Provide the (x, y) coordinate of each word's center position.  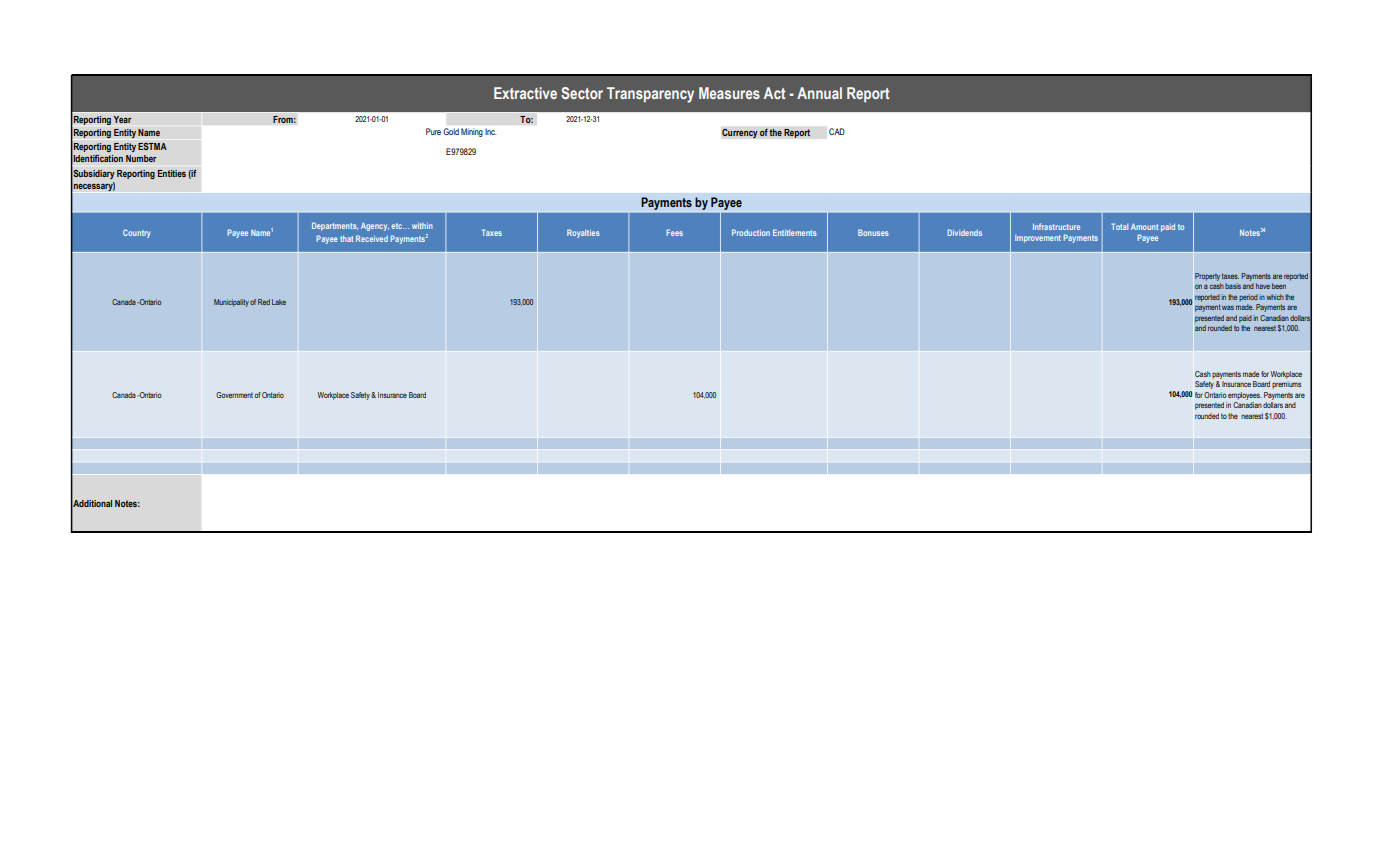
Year (122, 119)
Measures (729, 93)
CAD (837, 131)
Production (751, 232)
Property (1207, 277)
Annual (819, 93)
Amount (1145, 226)
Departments (335, 226)
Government (234, 395)
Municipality (231, 303)
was (1228, 307)
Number (141, 158)
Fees (675, 232)
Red (264, 302)
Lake (279, 302)
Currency (740, 133)
